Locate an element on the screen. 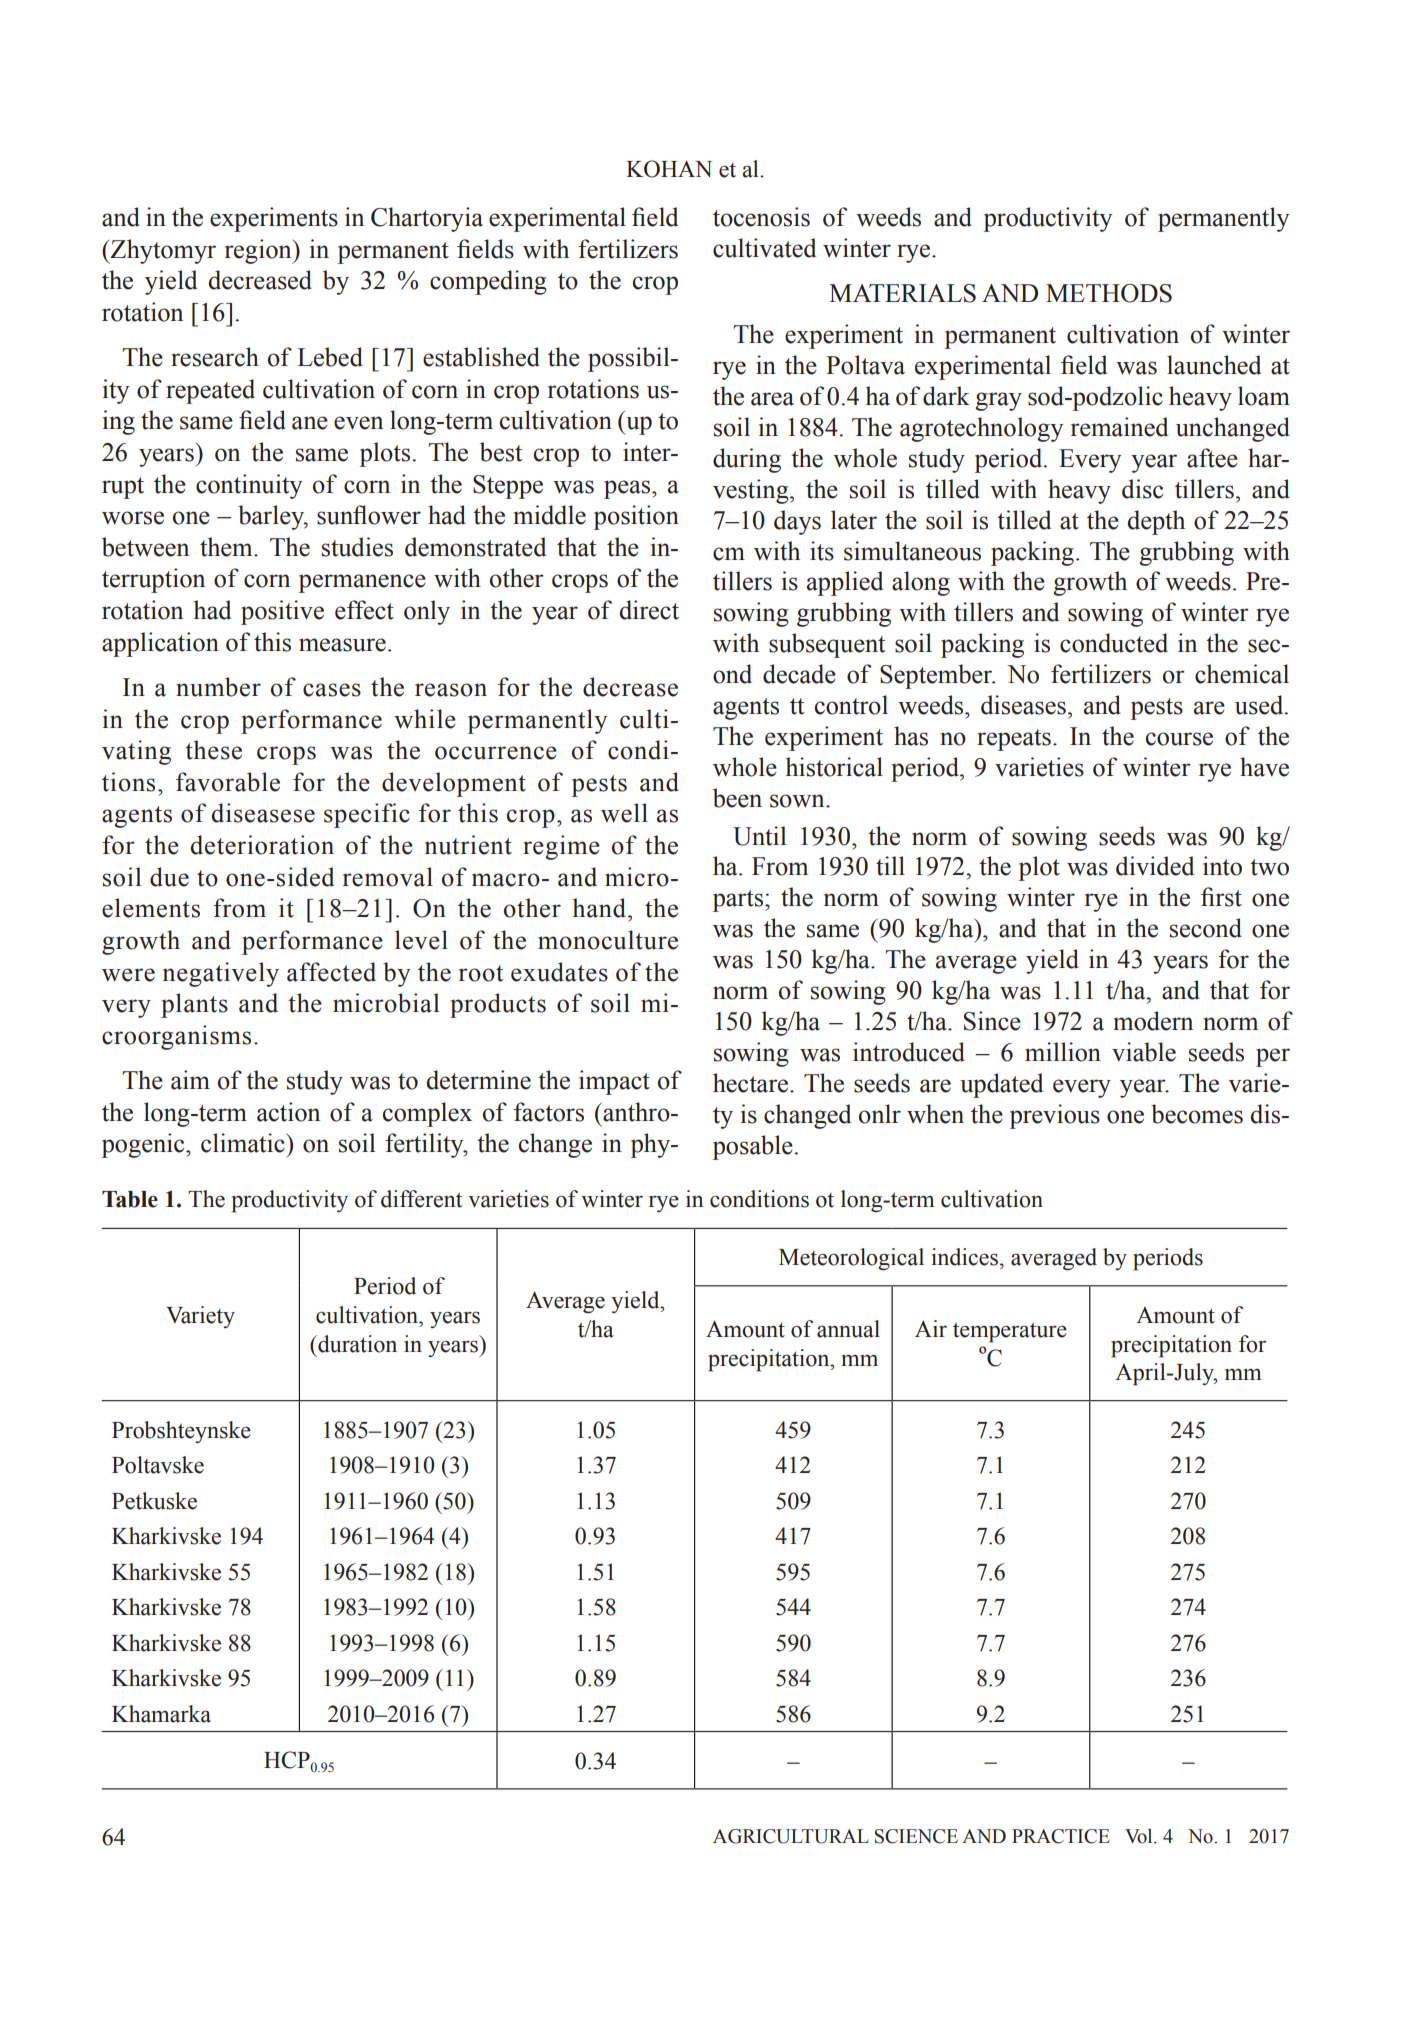 This screenshot has height=2018, width=1426. plants is located at coordinates (194, 1005).
